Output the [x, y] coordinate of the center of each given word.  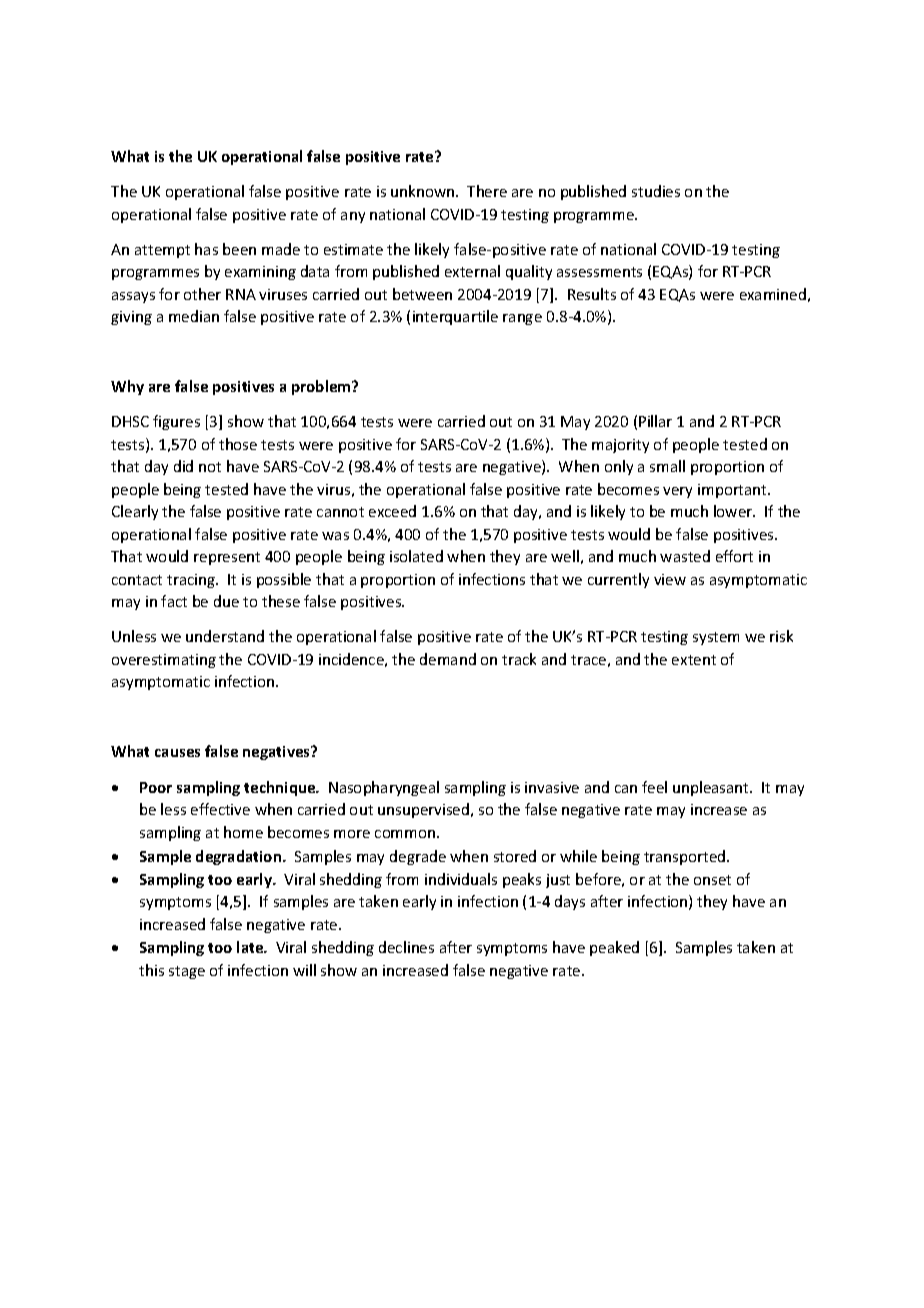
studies [656, 191]
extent [694, 660]
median [194, 316]
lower [734, 511]
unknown [424, 191]
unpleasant [712, 788]
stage [187, 972]
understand [225, 636]
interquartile [455, 317]
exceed [392, 511]
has [206, 249]
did [183, 466]
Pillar [655, 421]
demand [448, 659]
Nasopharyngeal [384, 788]
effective [220, 809]
